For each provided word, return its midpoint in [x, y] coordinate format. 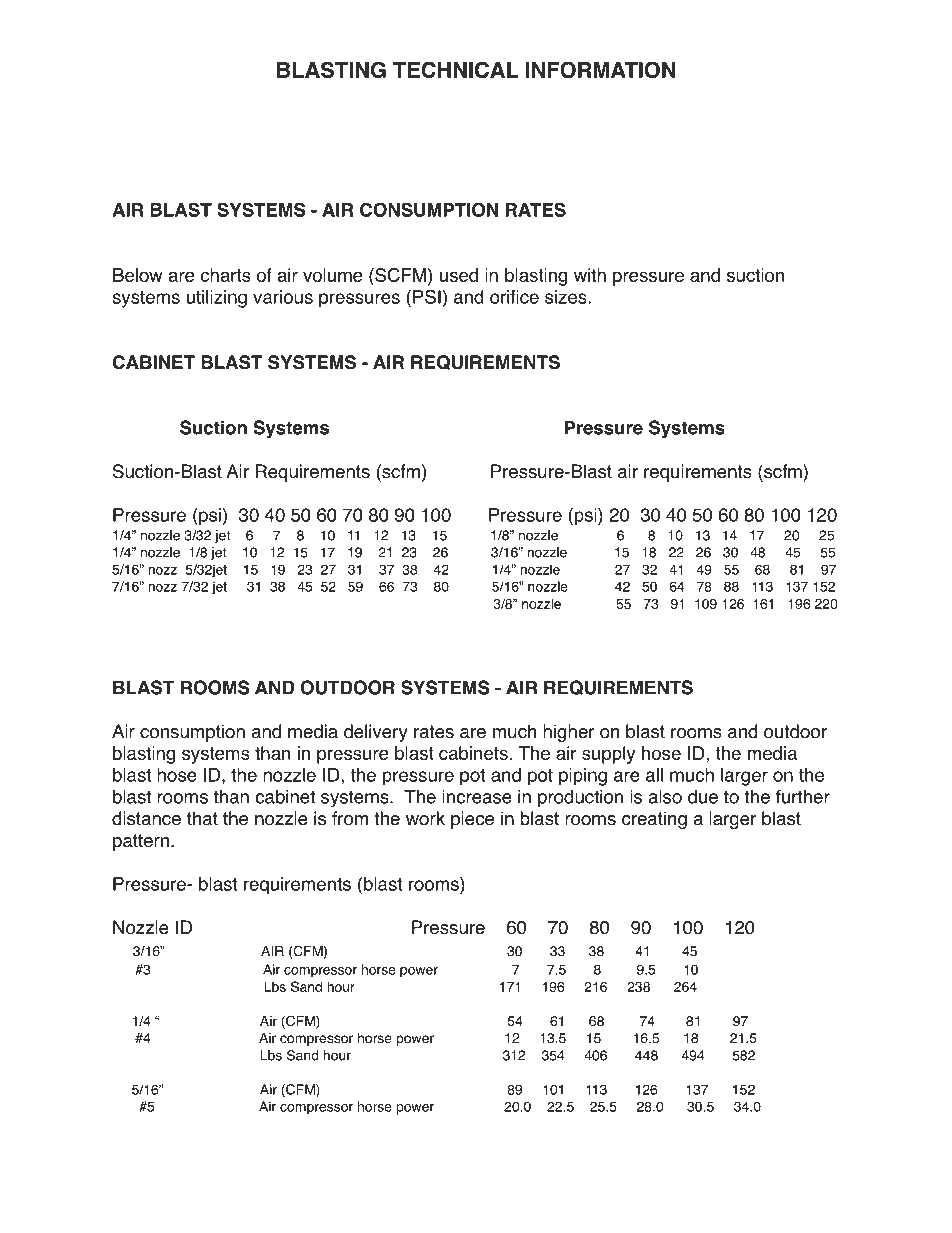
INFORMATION [600, 69]
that [202, 818]
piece [472, 820]
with [590, 275]
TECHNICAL [456, 69]
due [703, 797]
